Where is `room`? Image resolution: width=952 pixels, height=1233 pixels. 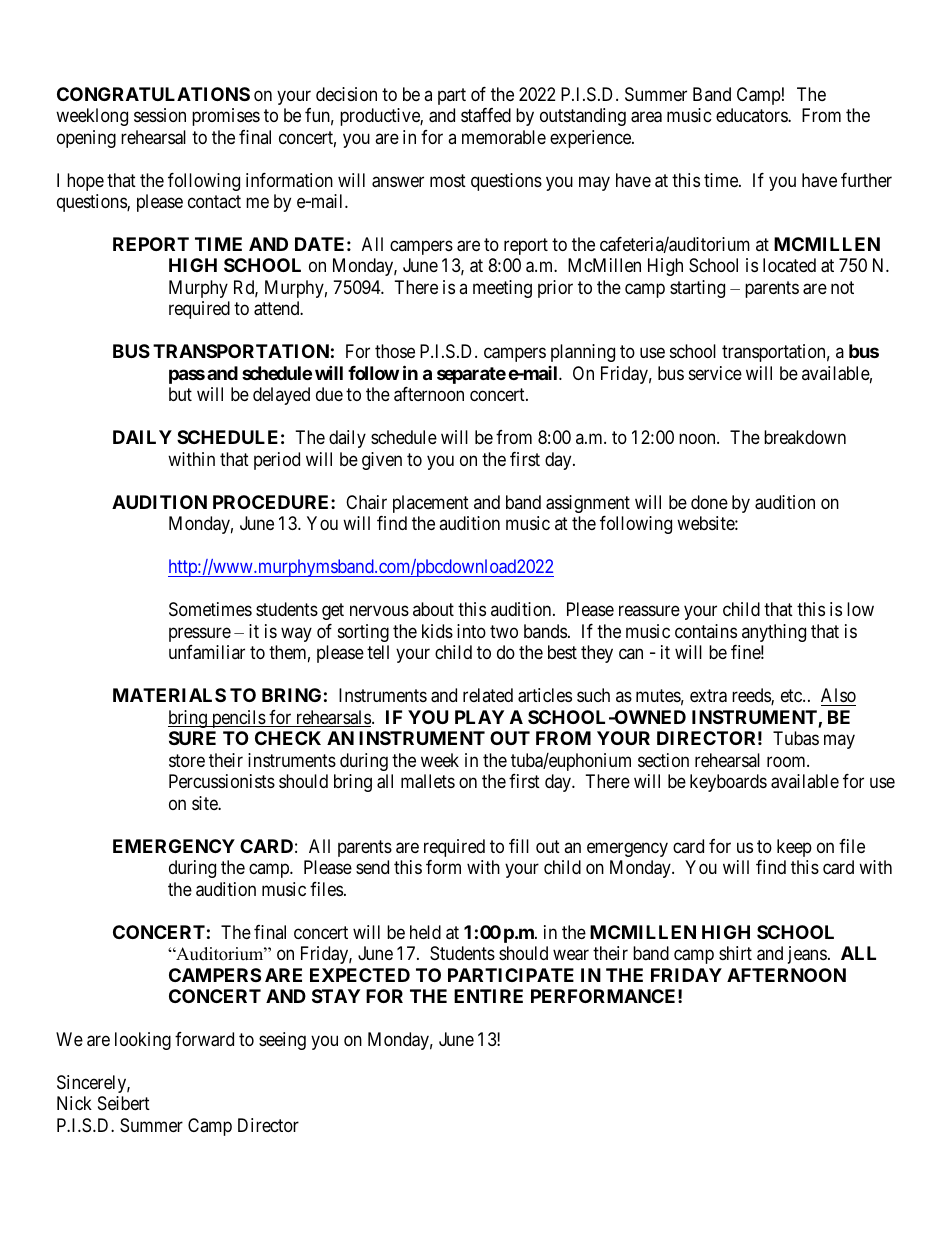
room is located at coordinates (787, 761).
